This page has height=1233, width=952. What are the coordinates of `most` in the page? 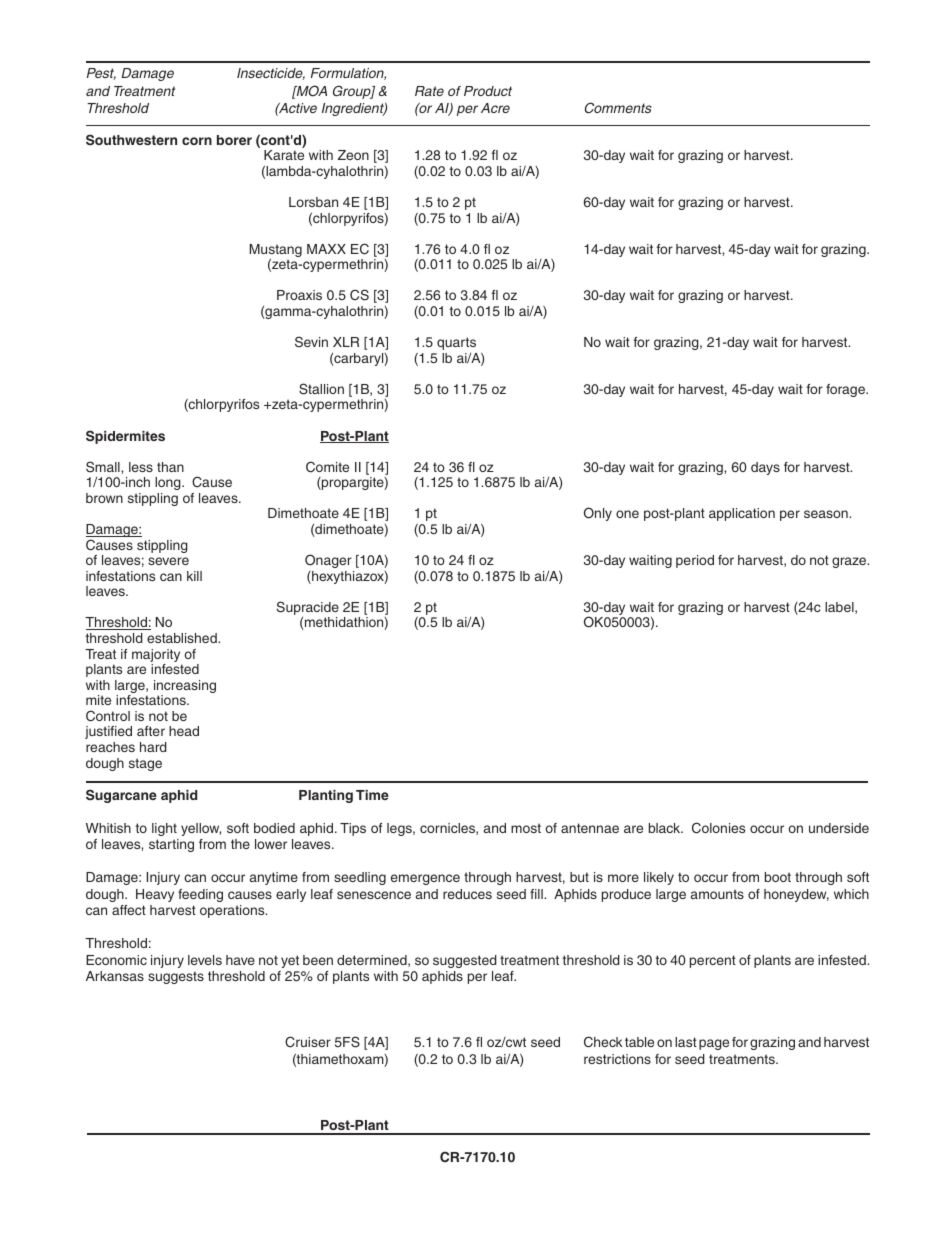 It's located at (526, 828).
